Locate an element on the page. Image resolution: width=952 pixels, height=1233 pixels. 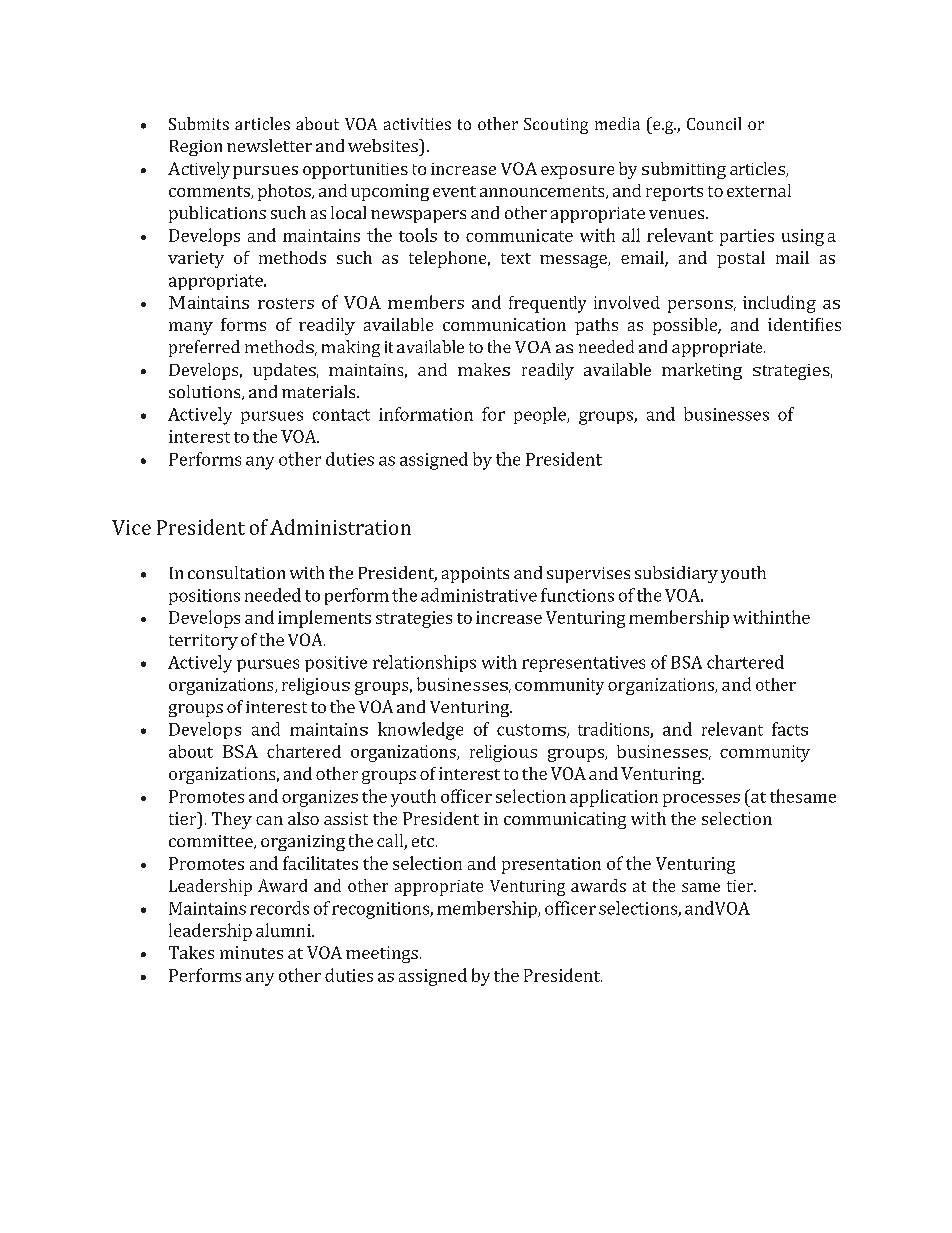
appoints is located at coordinates (475, 575).
